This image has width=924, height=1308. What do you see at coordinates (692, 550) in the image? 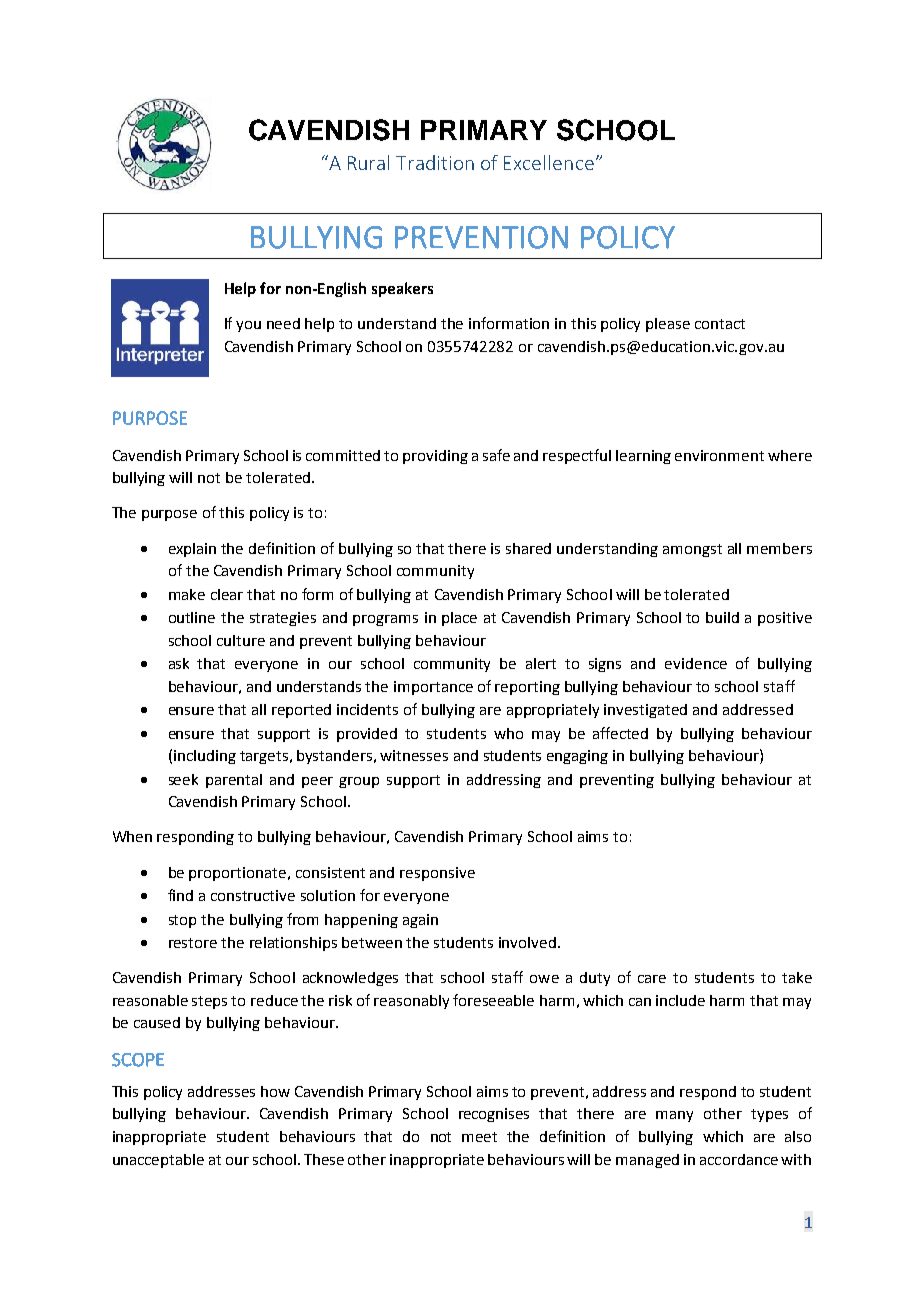
I see `amongst` at bounding box center [692, 550].
